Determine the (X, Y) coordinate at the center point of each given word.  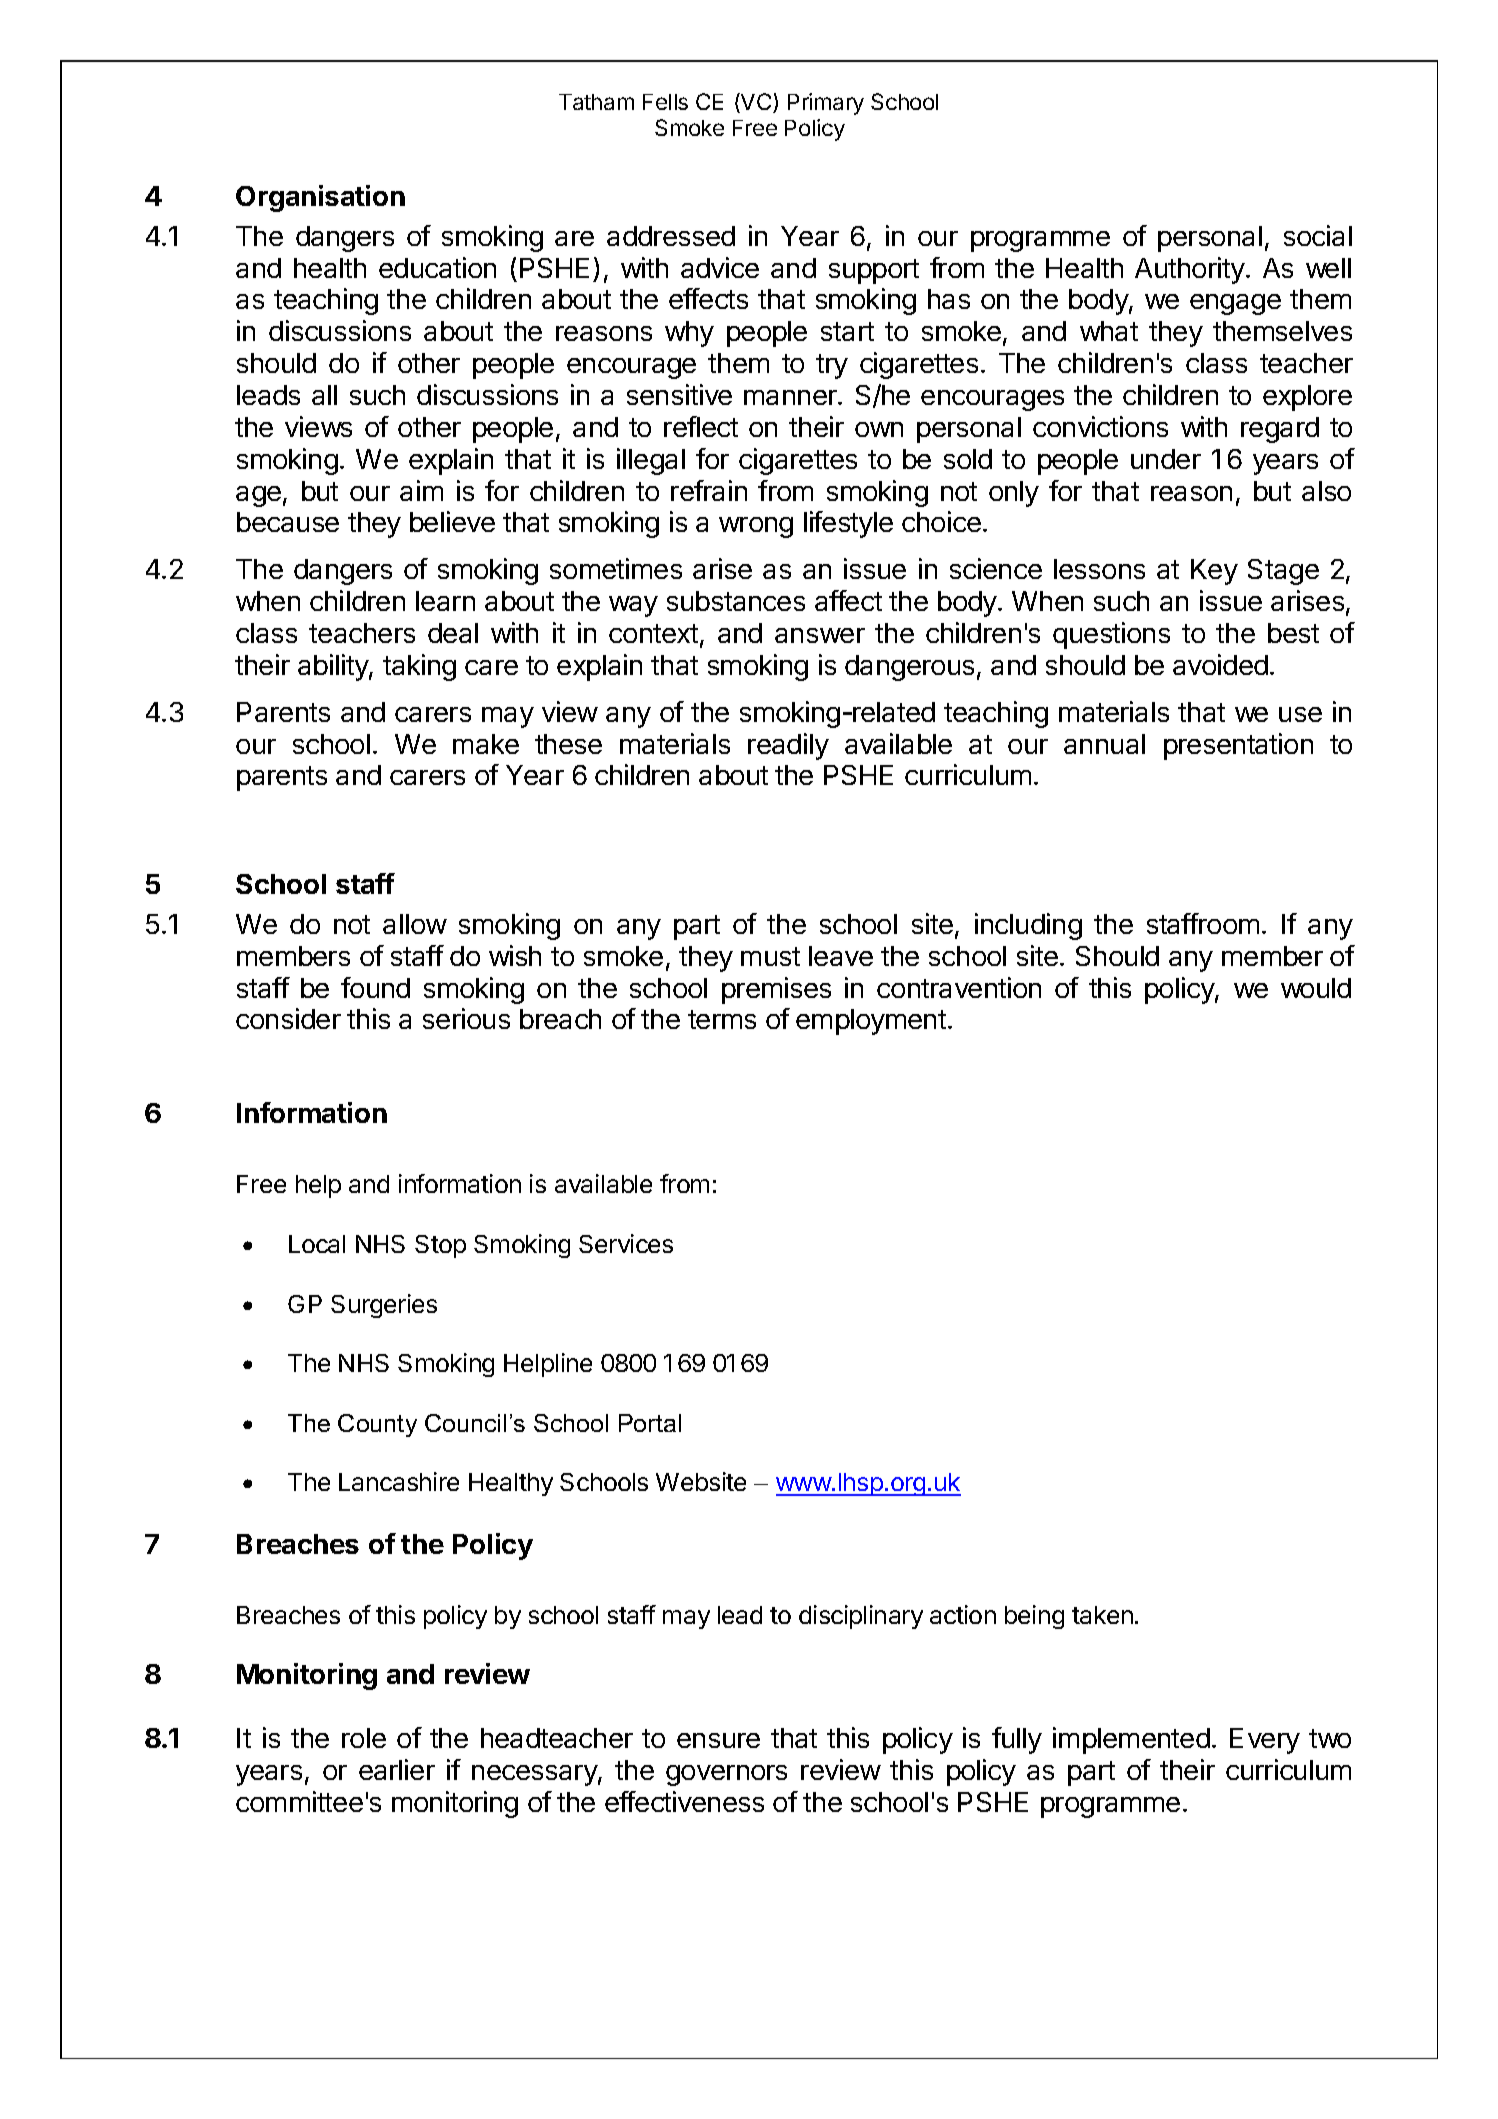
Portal (650, 1423)
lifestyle (848, 524)
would (1316, 988)
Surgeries (384, 1306)
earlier (397, 1769)
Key (1214, 572)
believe (452, 521)
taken (1102, 1615)
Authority (1191, 270)
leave (841, 956)
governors (726, 1775)
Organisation (320, 198)
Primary (826, 104)
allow (415, 924)
